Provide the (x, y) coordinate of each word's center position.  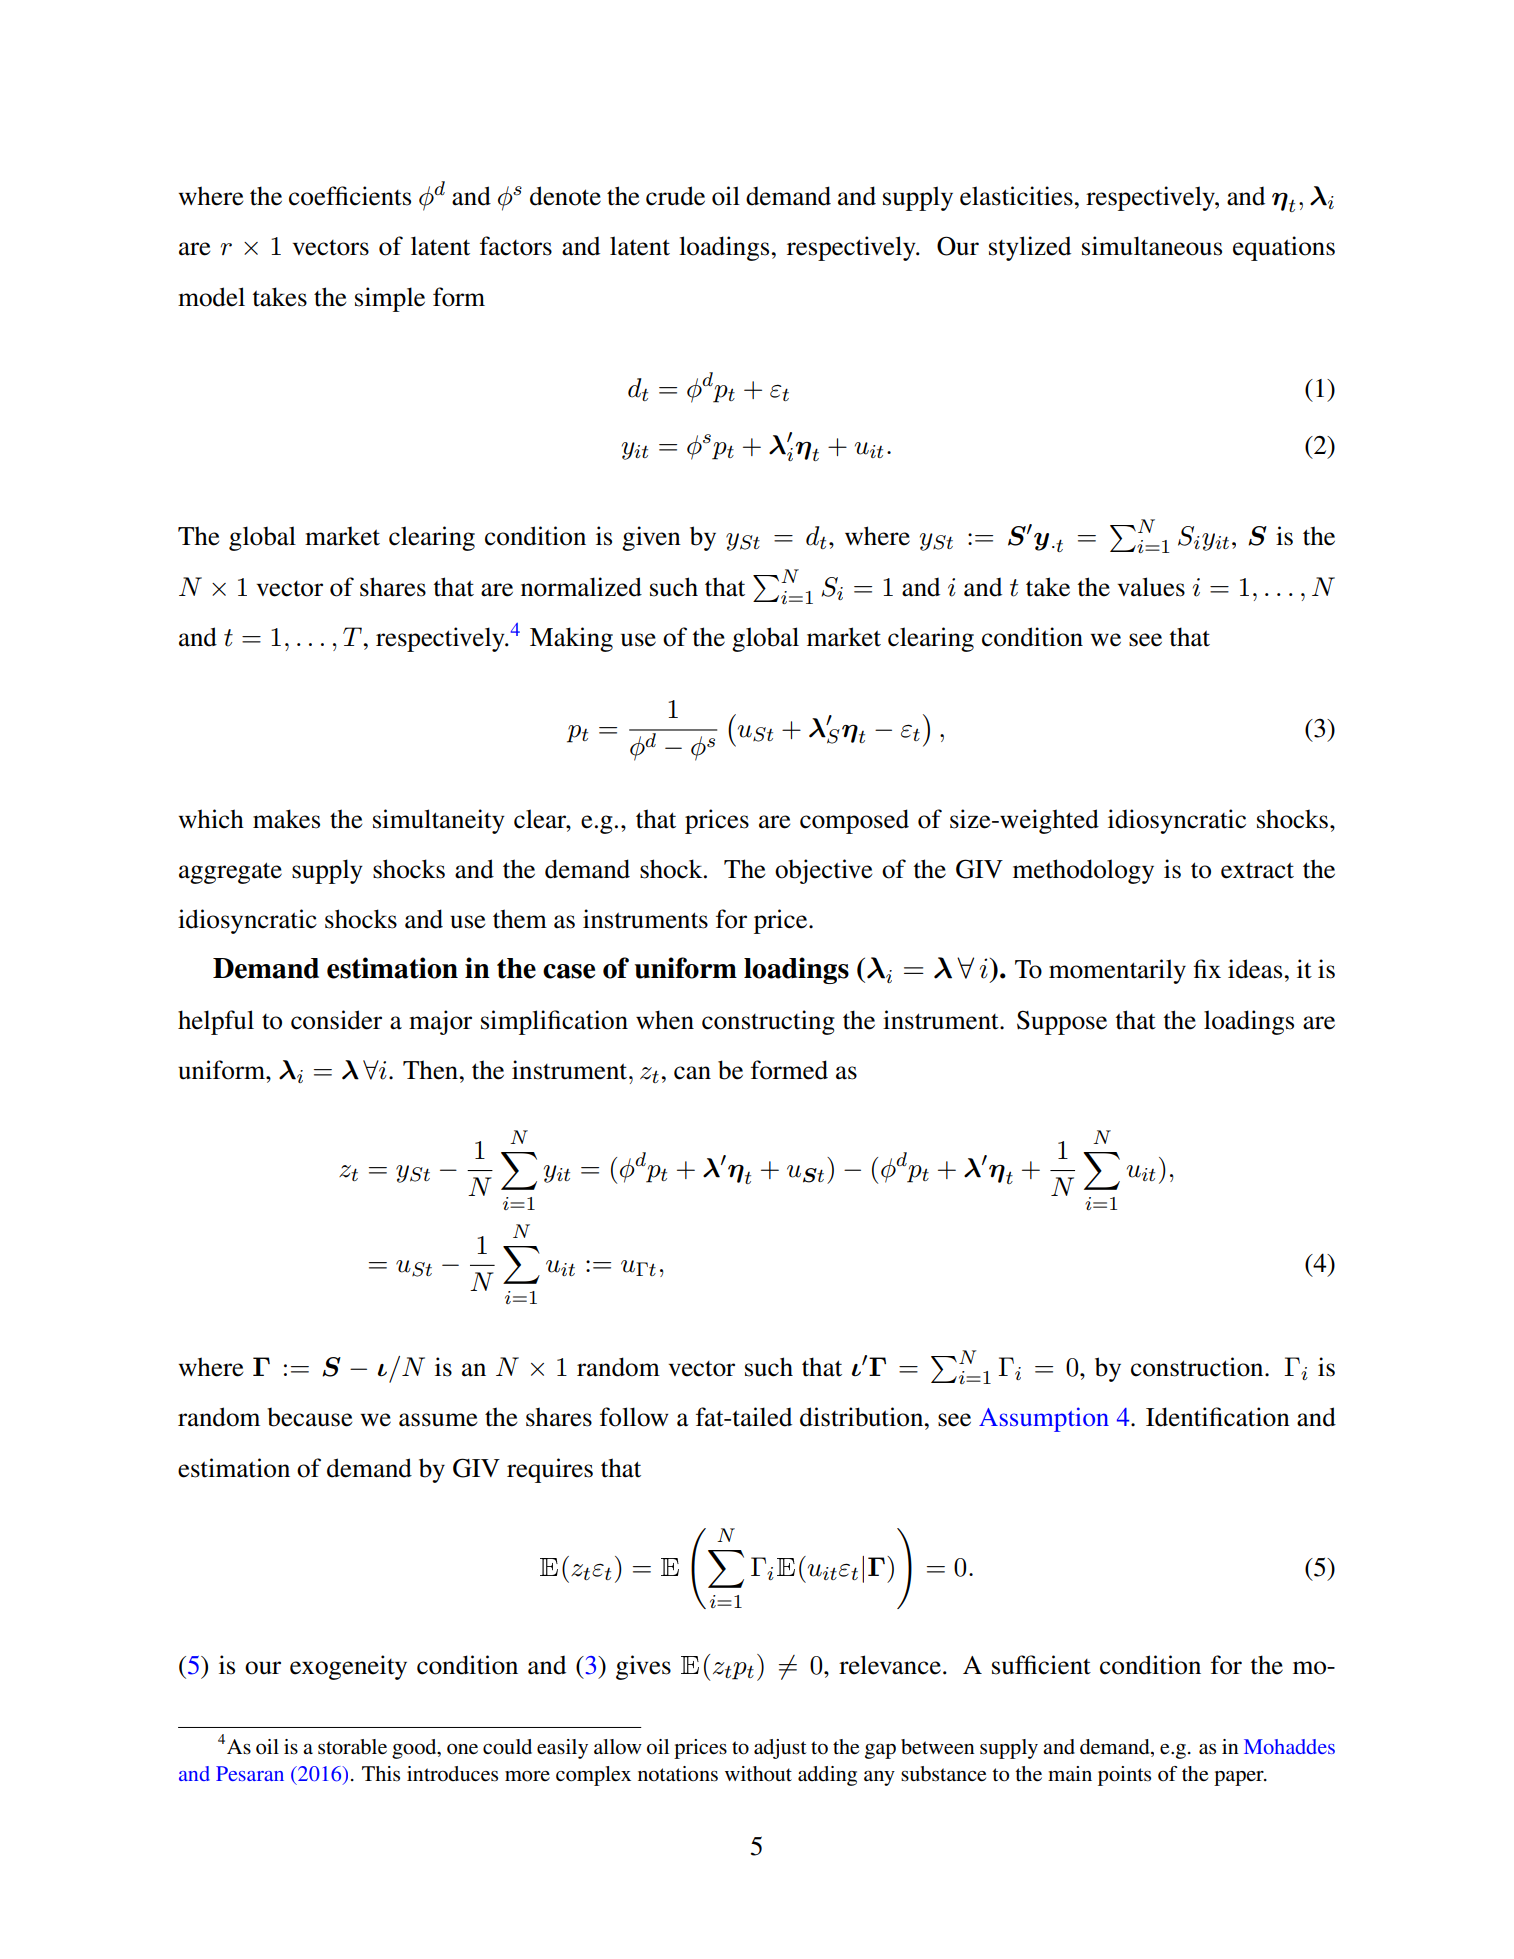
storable (352, 1747)
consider (336, 1020)
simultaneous (1152, 246)
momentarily (1117, 971)
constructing (768, 1022)
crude (675, 196)
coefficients (350, 196)
